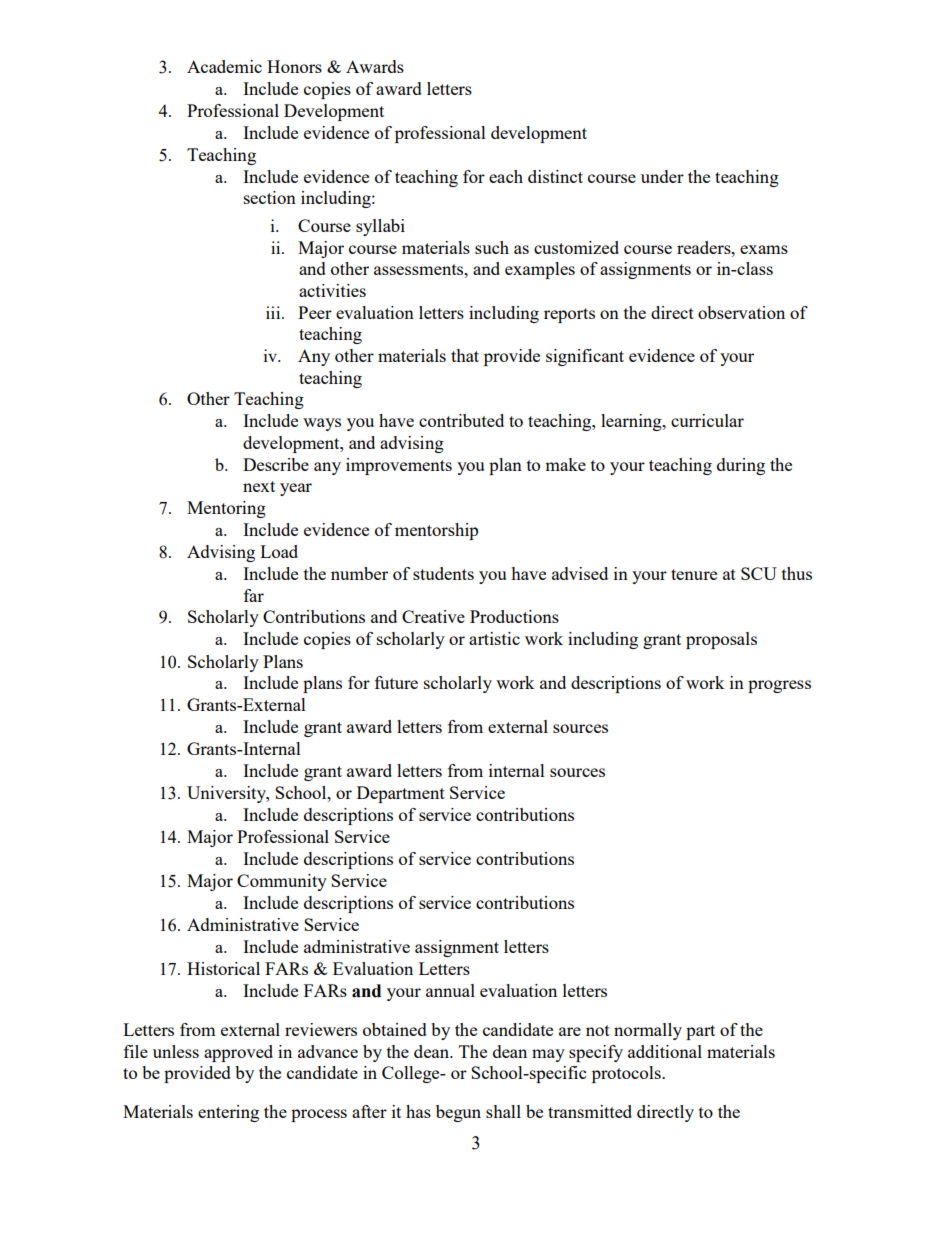 Image resolution: width=952 pixels, height=1233 pixels. What do you see at coordinates (555, 176) in the screenshot?
I see `distinct` at bounding box center [555, 176].
